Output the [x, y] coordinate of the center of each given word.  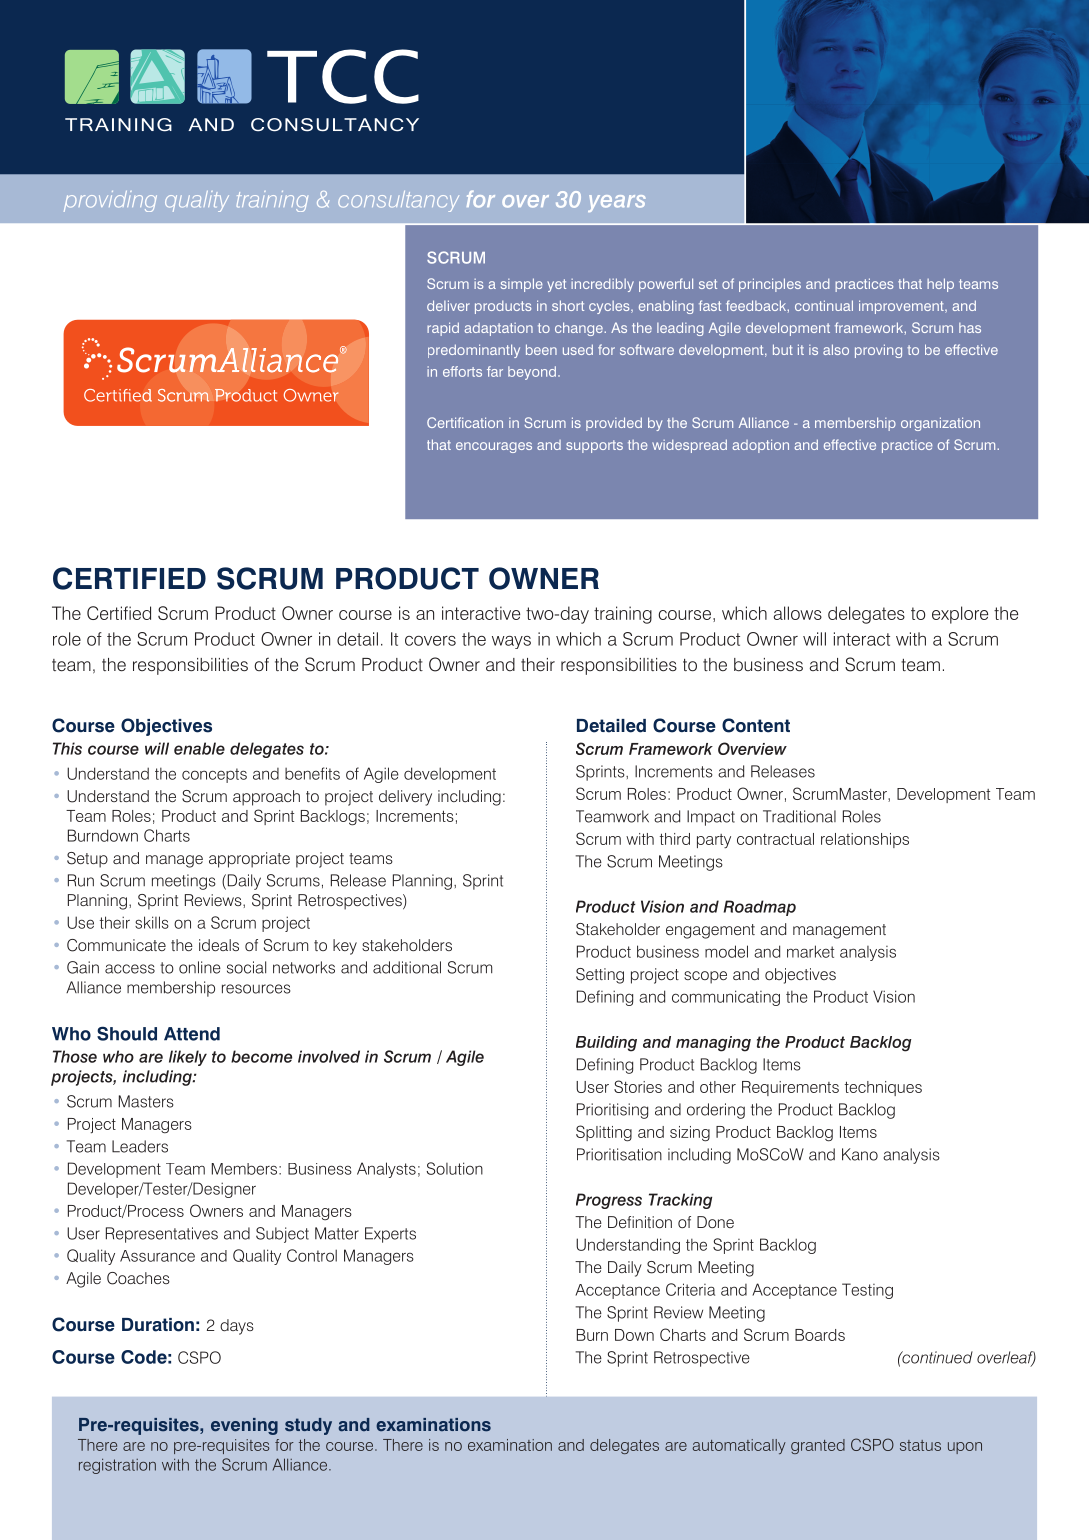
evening [244, 1426]
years [617, 203]
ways [511, 642]
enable [199, 748]
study [308, 1426]
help [940, 285]
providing [110, 201]
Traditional [799, 816]
